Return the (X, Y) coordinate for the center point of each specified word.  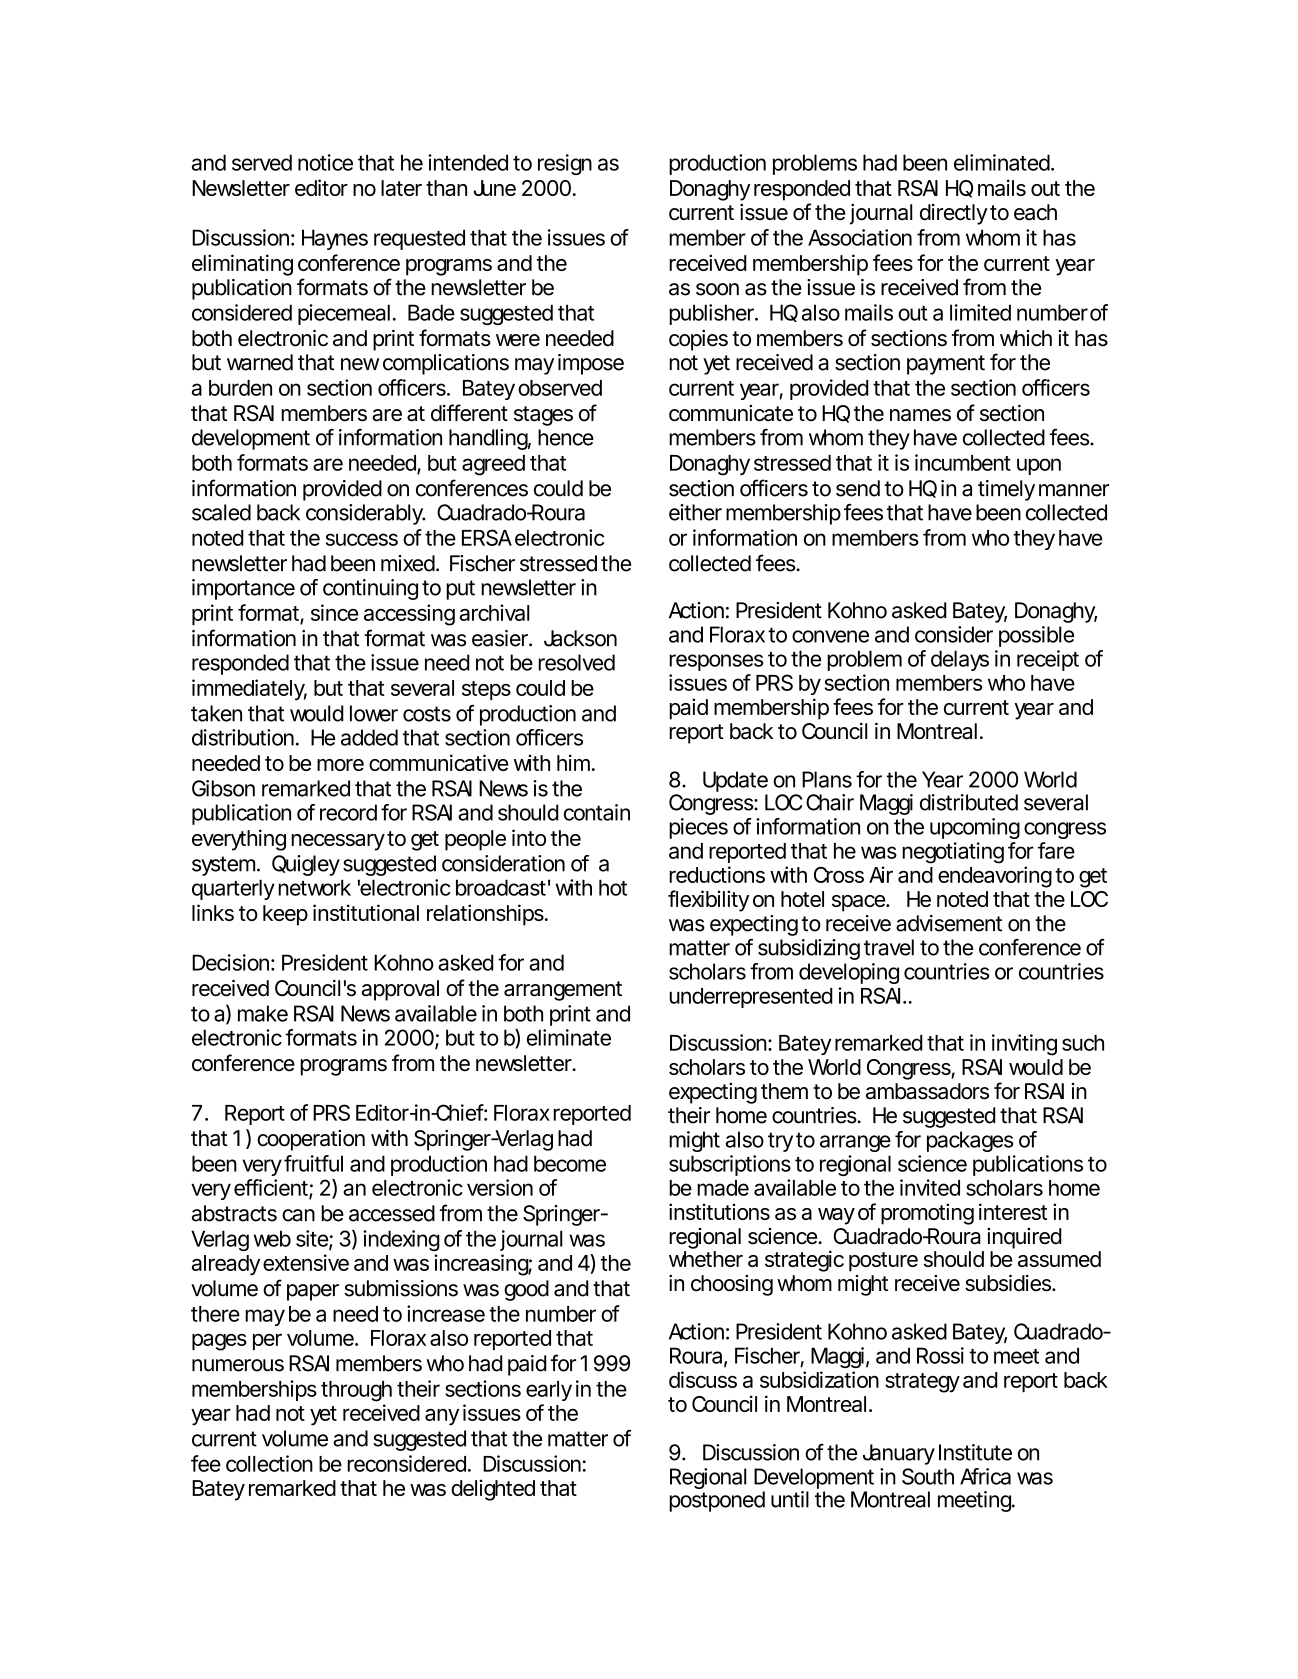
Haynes (335, 239)
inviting (1024, 1045)
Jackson (580, 638)
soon (717, 289)
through (356, 1391)
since (334, 612)
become (570, 1163)
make (263, 1013)
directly (954, 214)
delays (960, 660)
